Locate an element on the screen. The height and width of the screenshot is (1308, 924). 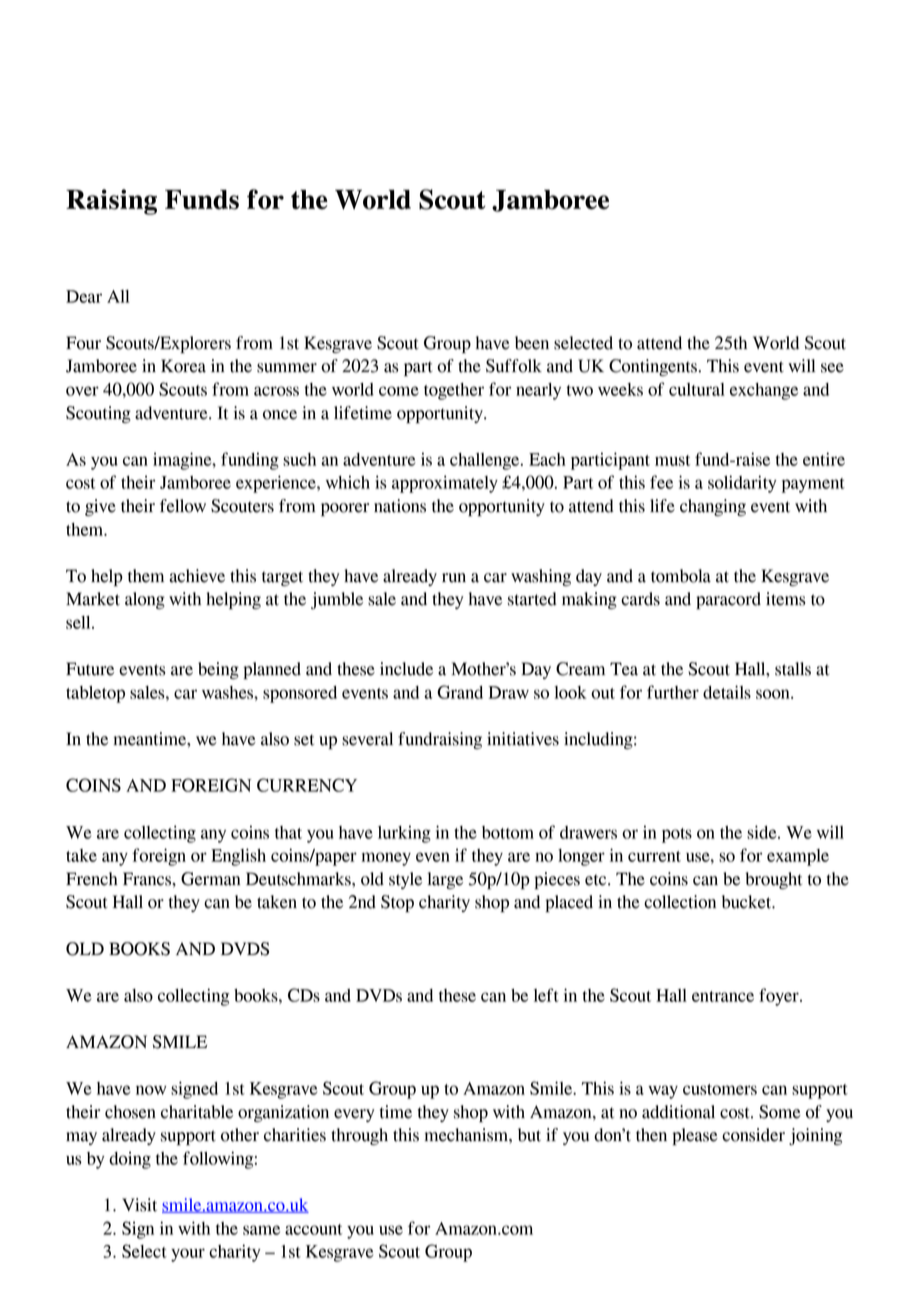
Visit is located at coordinates (139, 1205).
